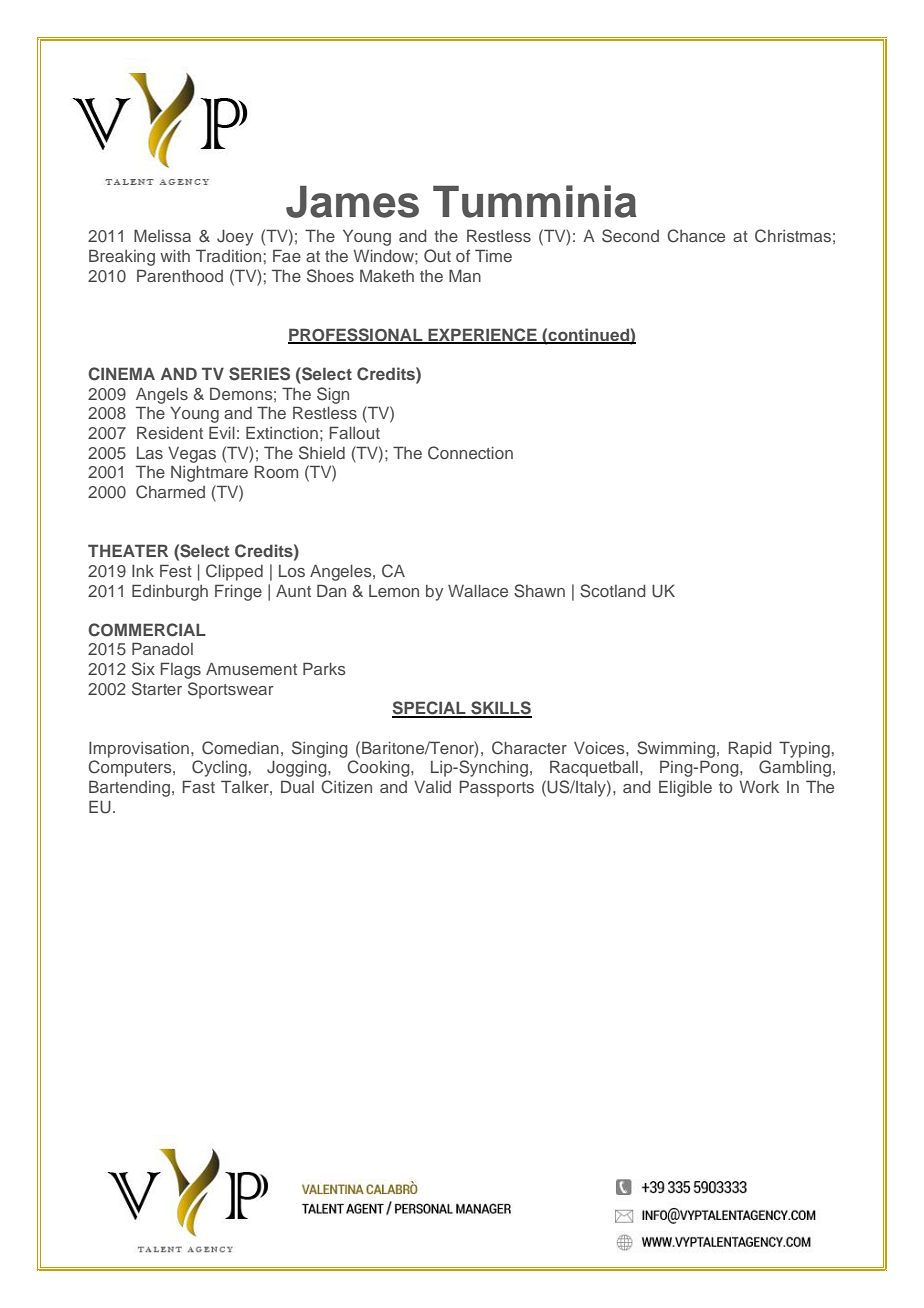 The image size is (924, 1308). I want to click on Edinburgh, so click(170, 592).
